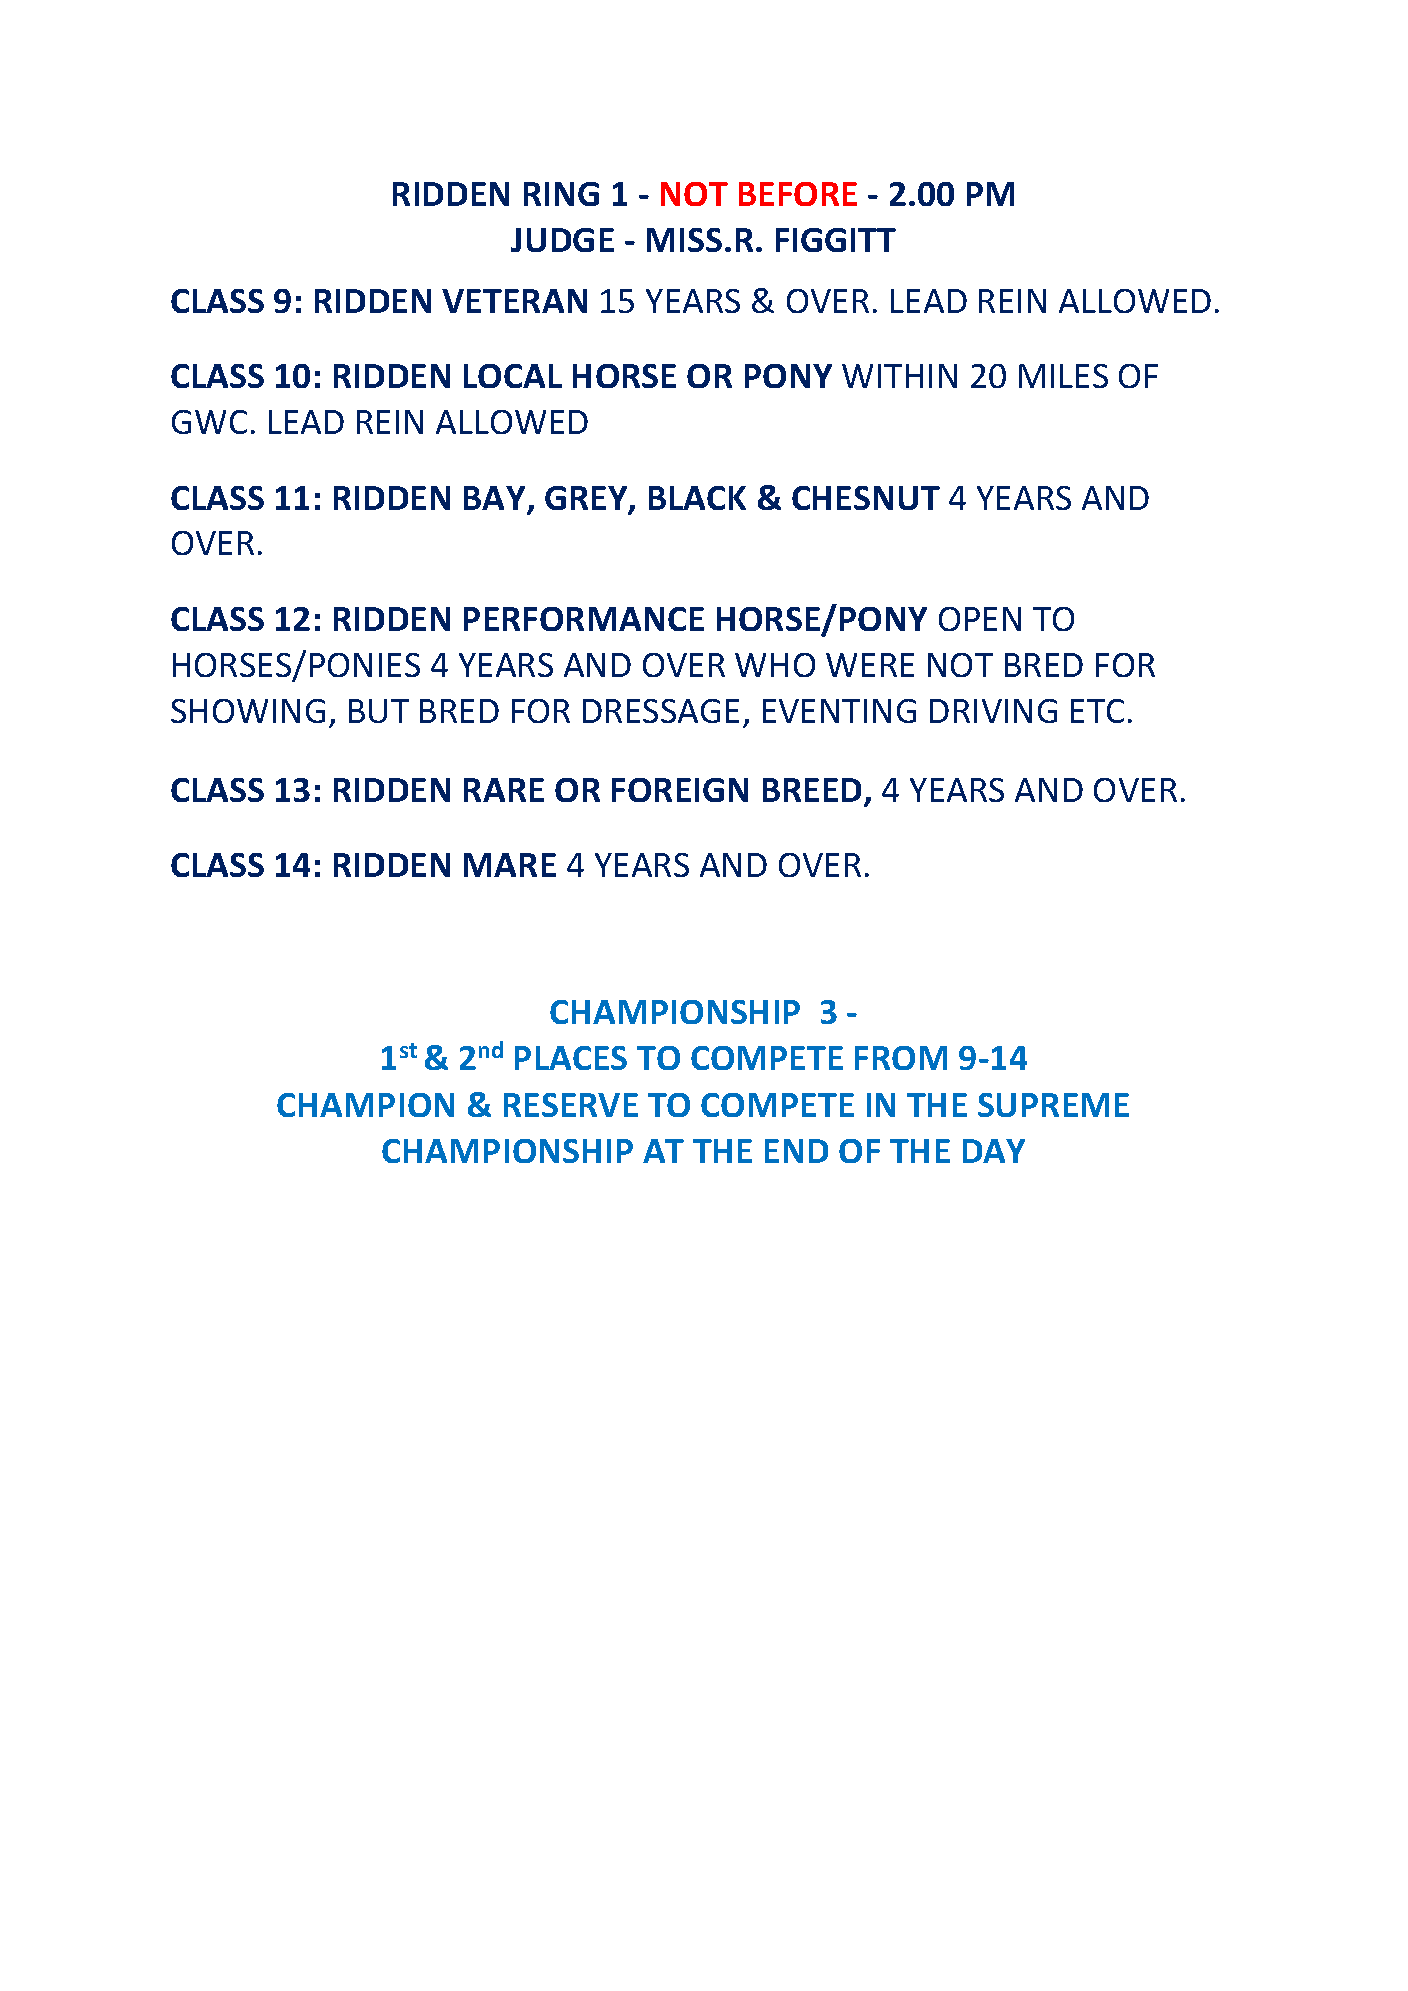 This page has width=1408, height=1991. I want to click on BLACK, so click(697, 498).
